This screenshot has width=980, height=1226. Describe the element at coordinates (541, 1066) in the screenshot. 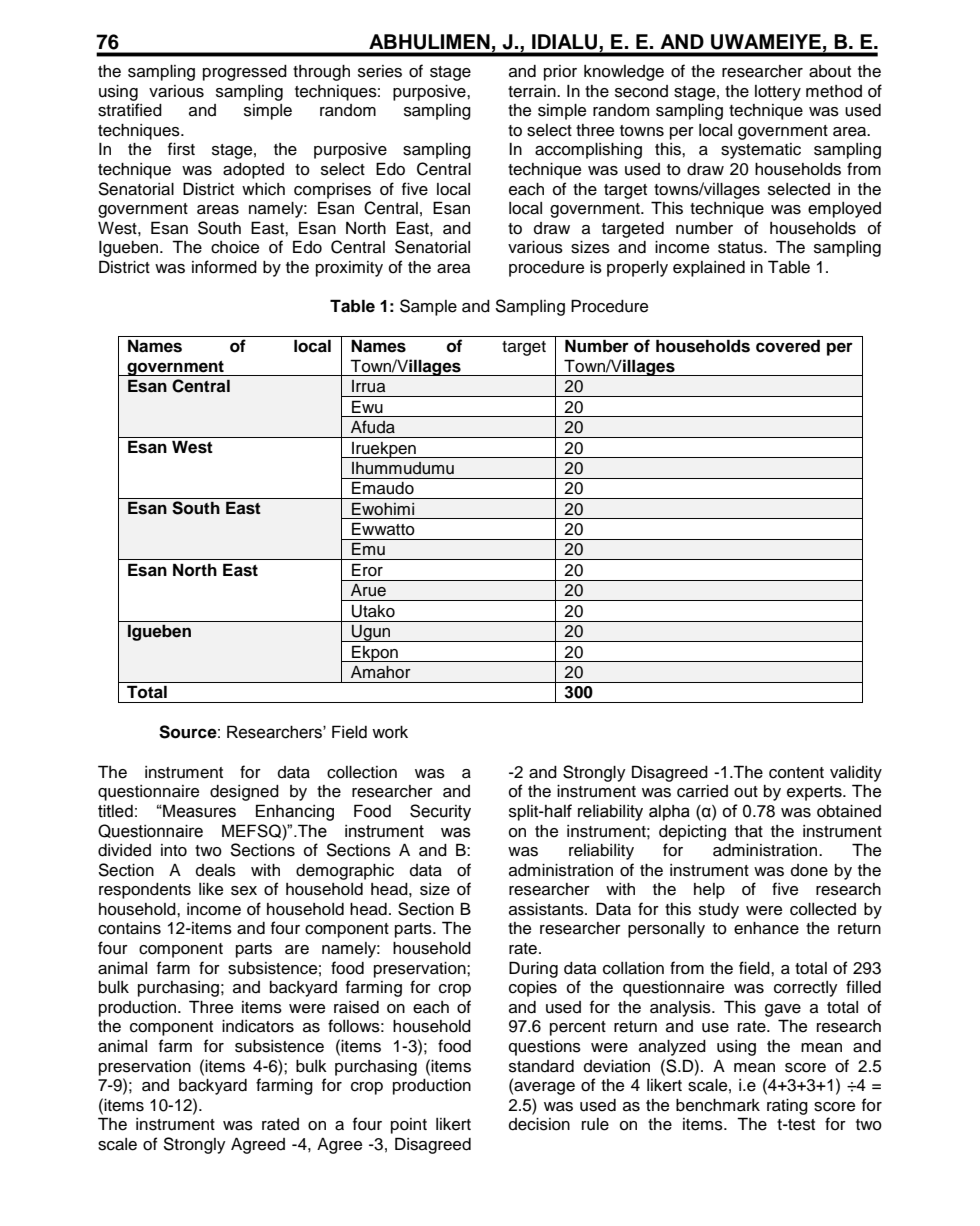

I see `standard` at that location.
